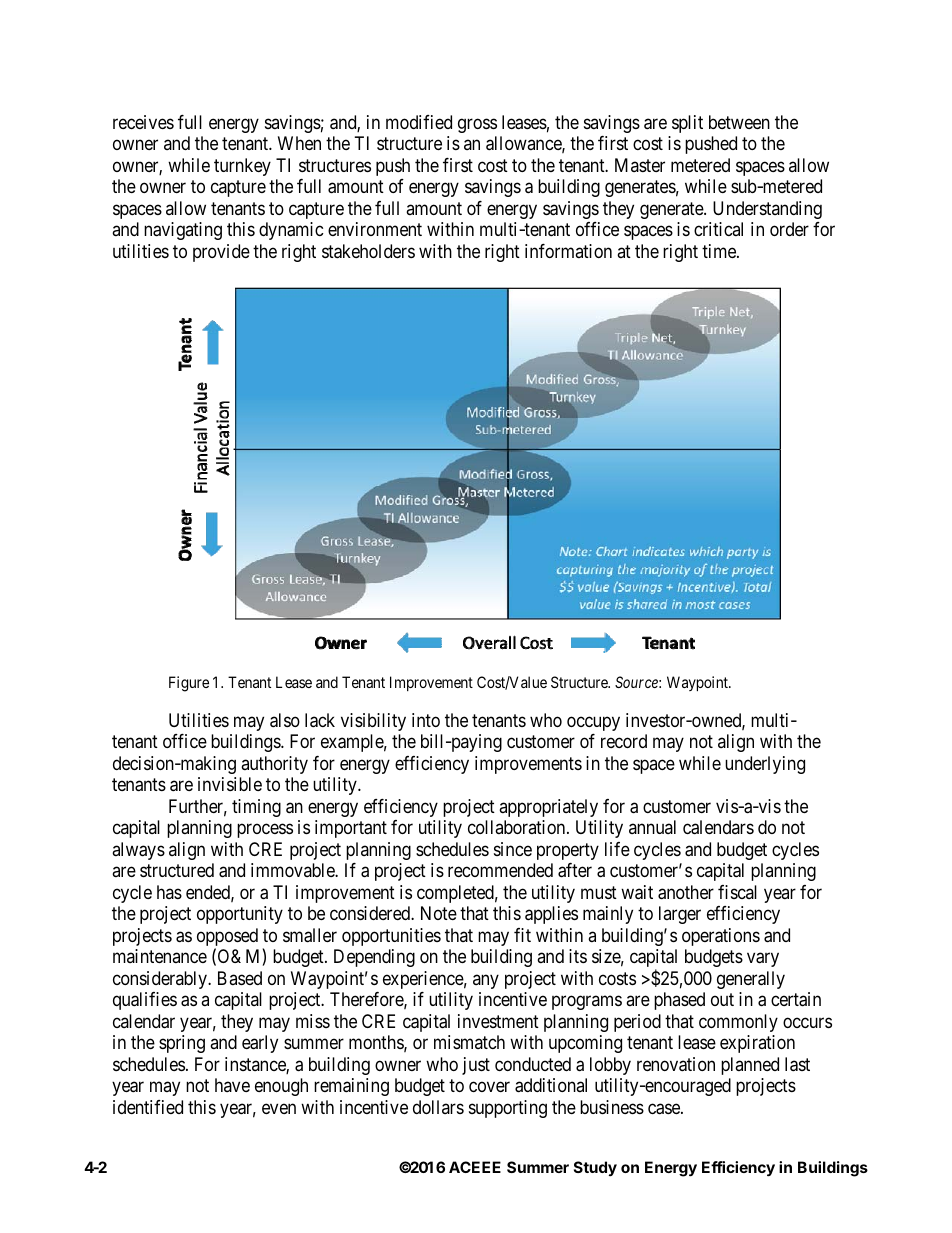  I want to click on Figure, so click(189, 684).
